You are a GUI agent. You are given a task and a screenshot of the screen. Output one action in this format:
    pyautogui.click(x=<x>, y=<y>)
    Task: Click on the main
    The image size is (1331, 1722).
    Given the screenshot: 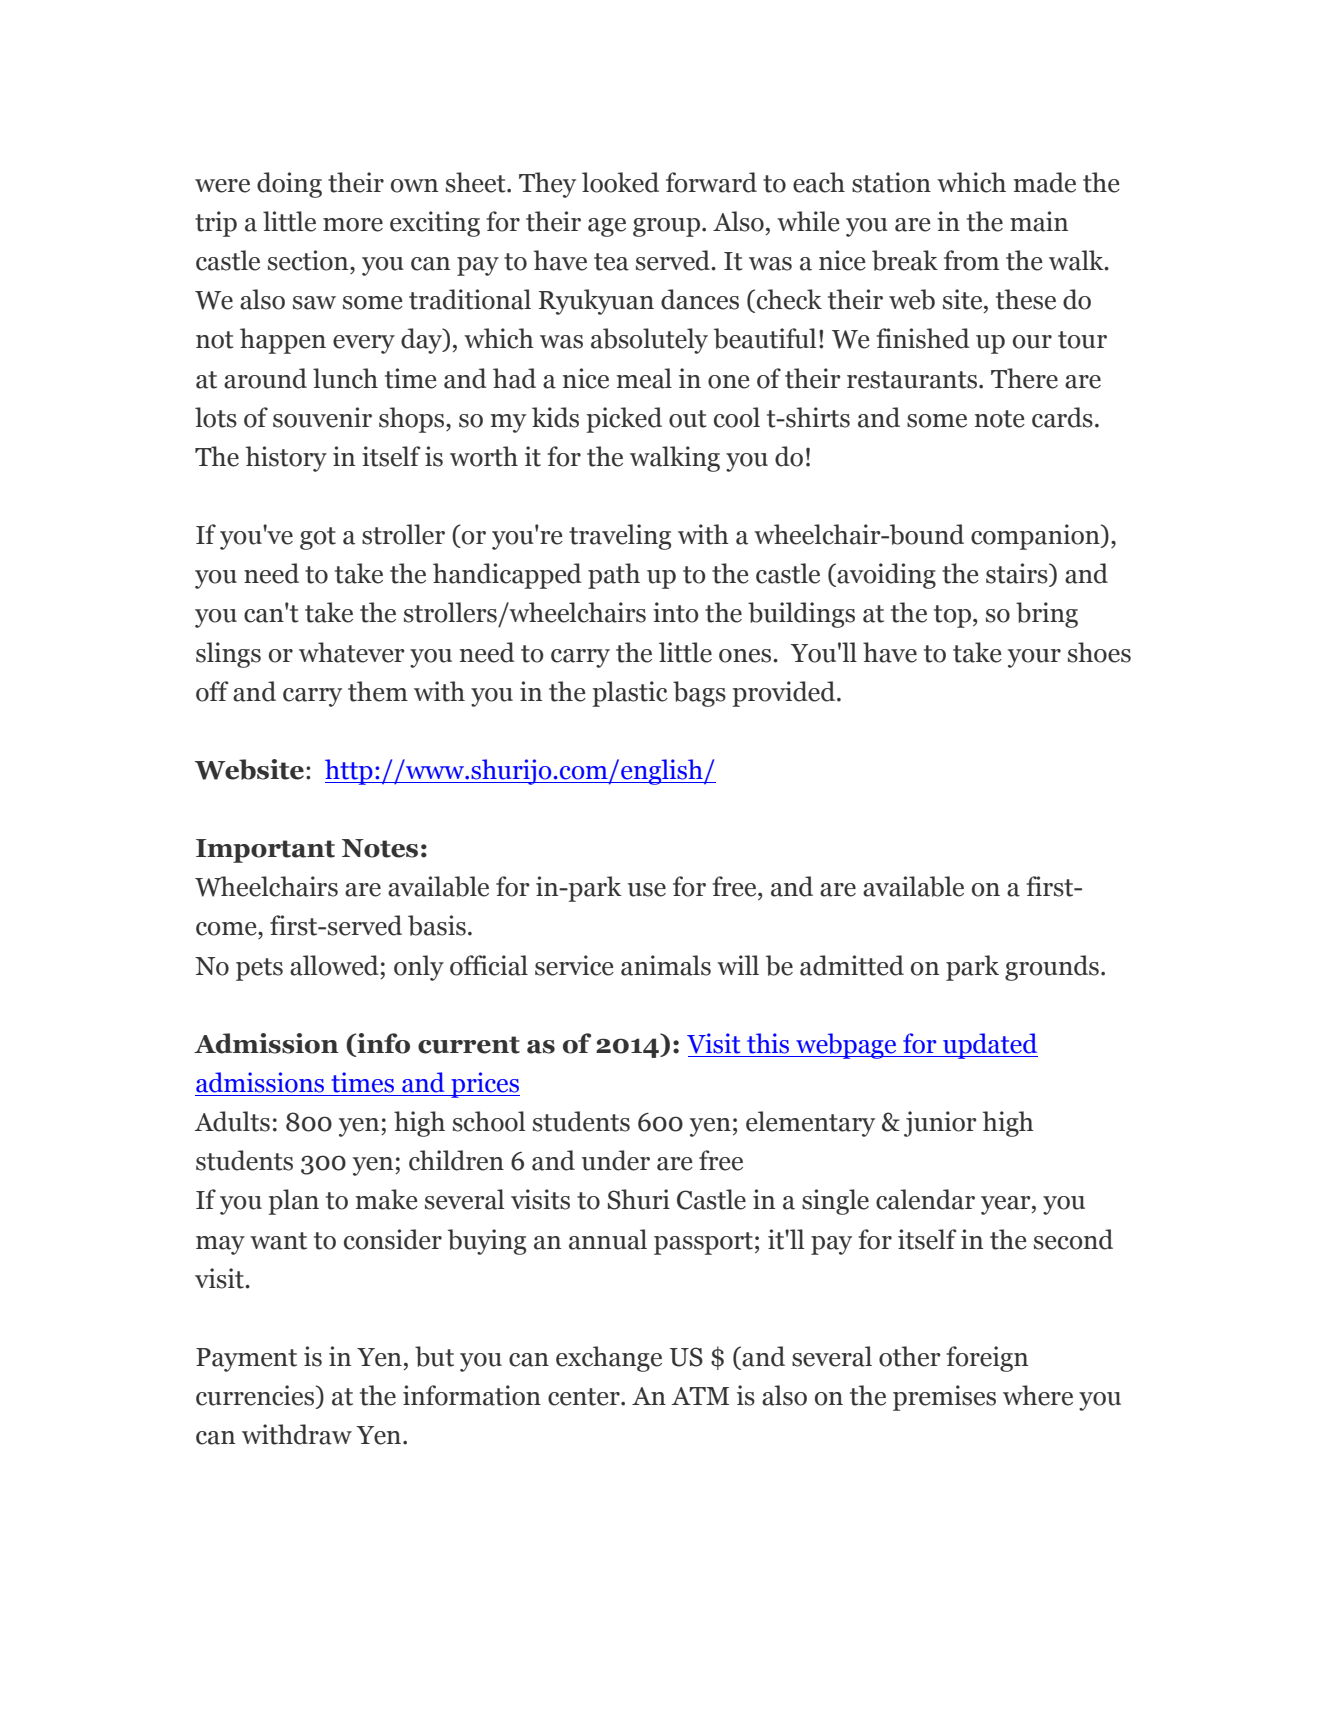 What is the action you would take?
    pyautogui.click(x=1039, y=221)
